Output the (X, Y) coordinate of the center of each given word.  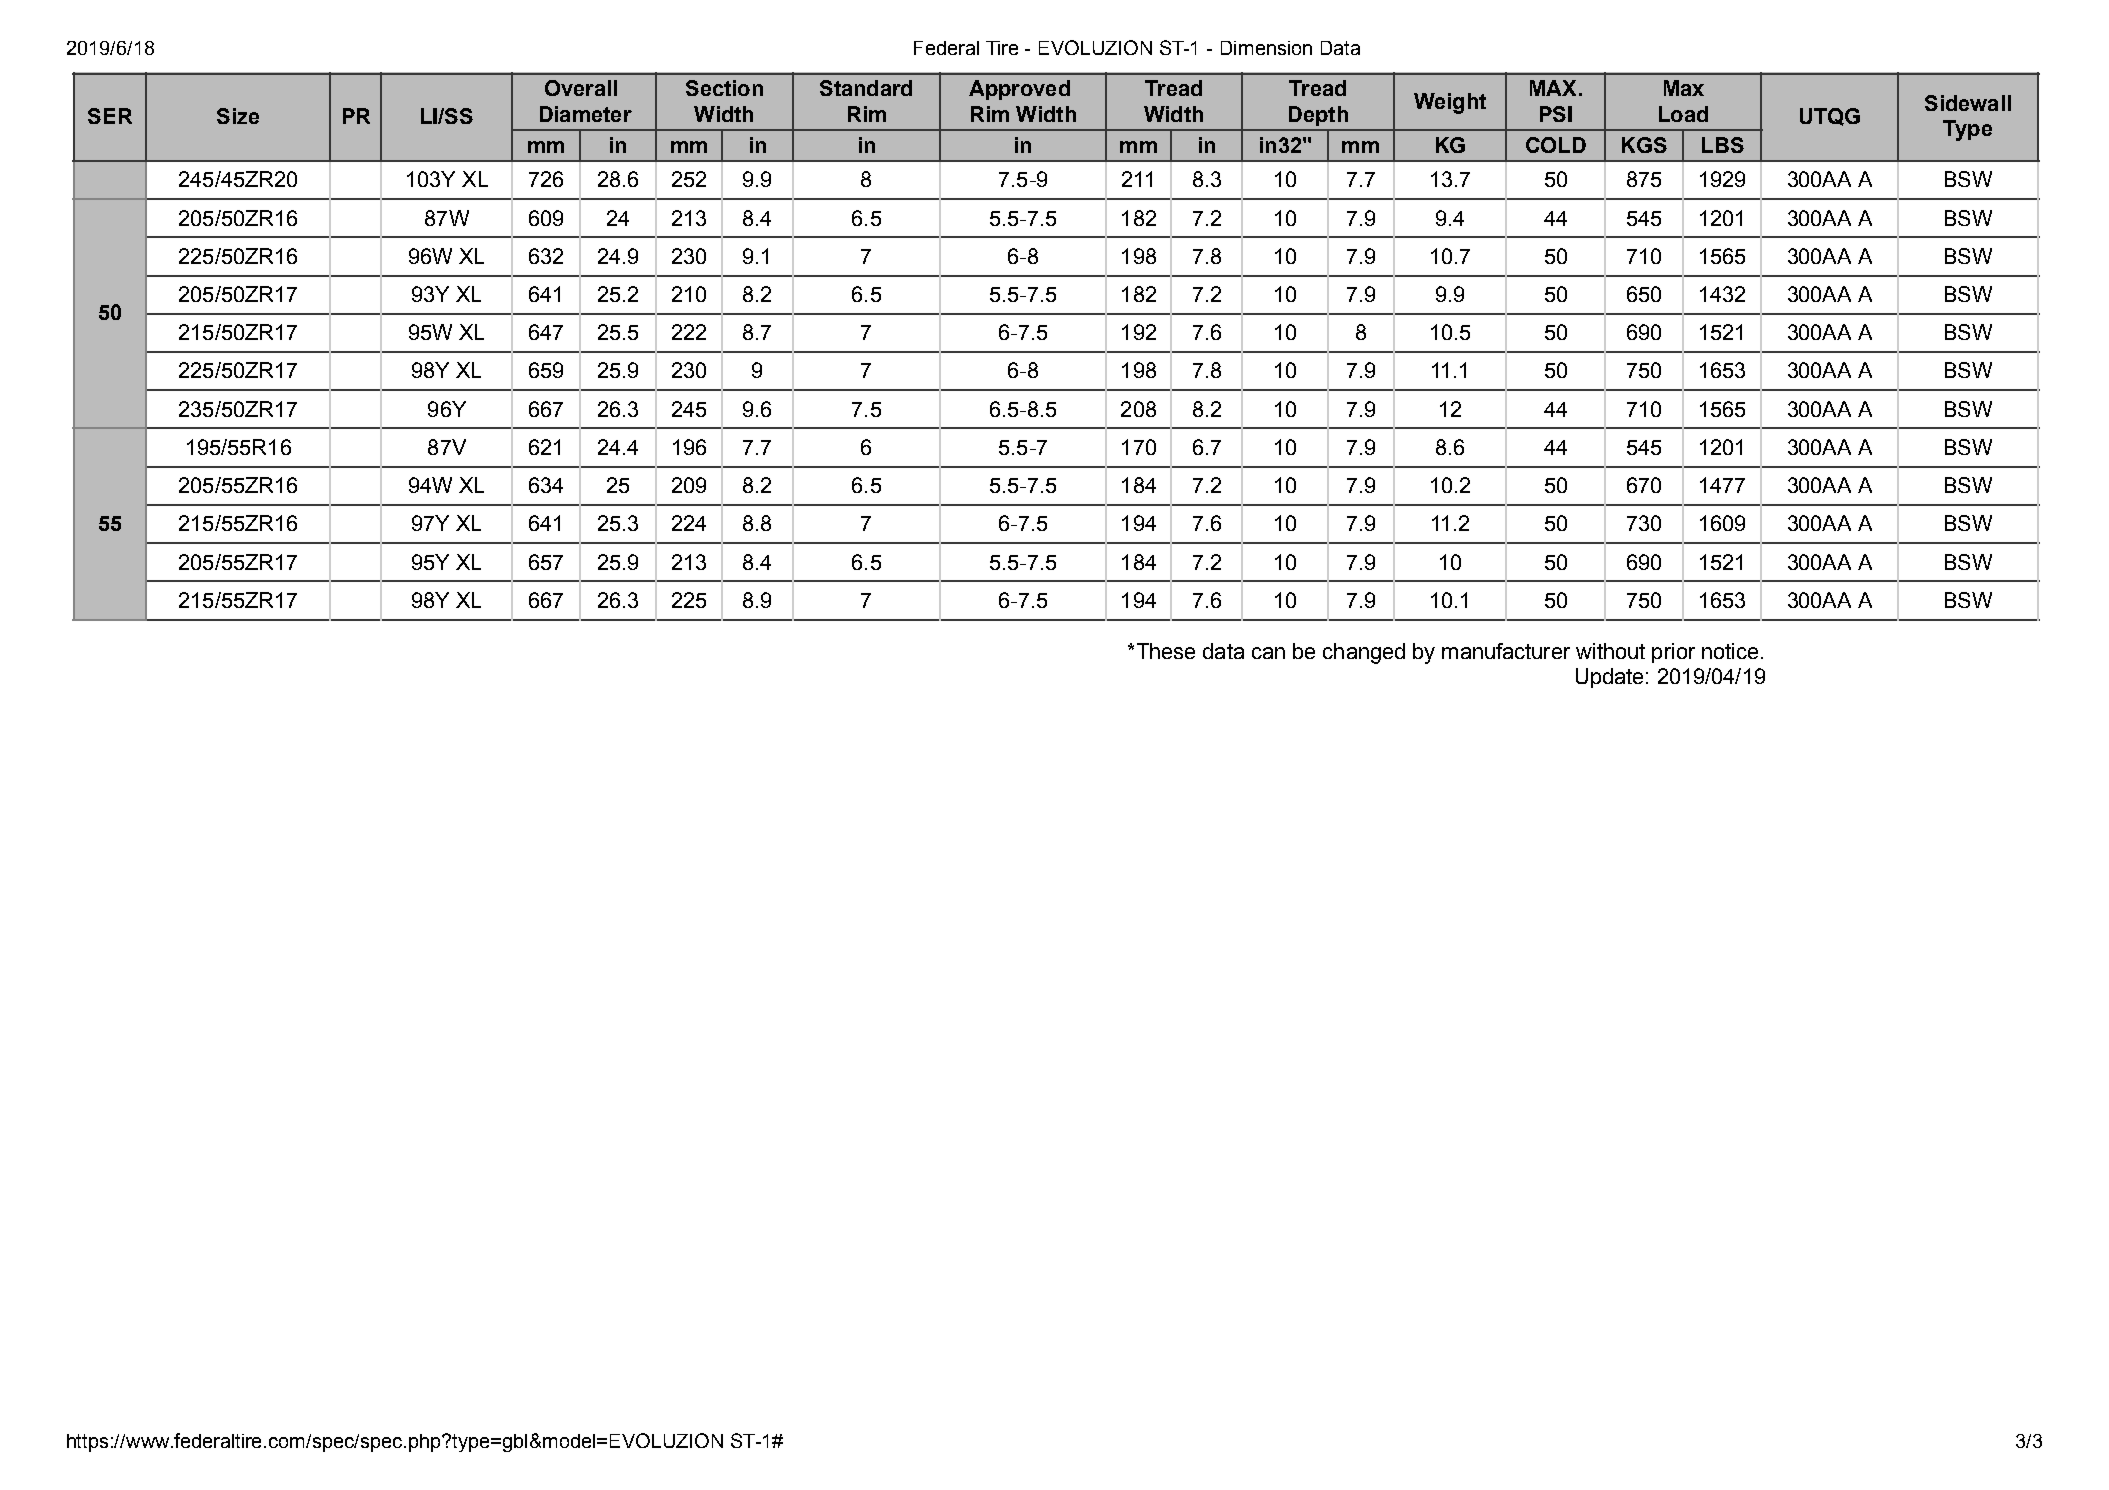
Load (1683, 114)
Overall (581, 88)
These (1166, 651)
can (1268, 653)
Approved (1019, 90)
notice (1730, 651)
